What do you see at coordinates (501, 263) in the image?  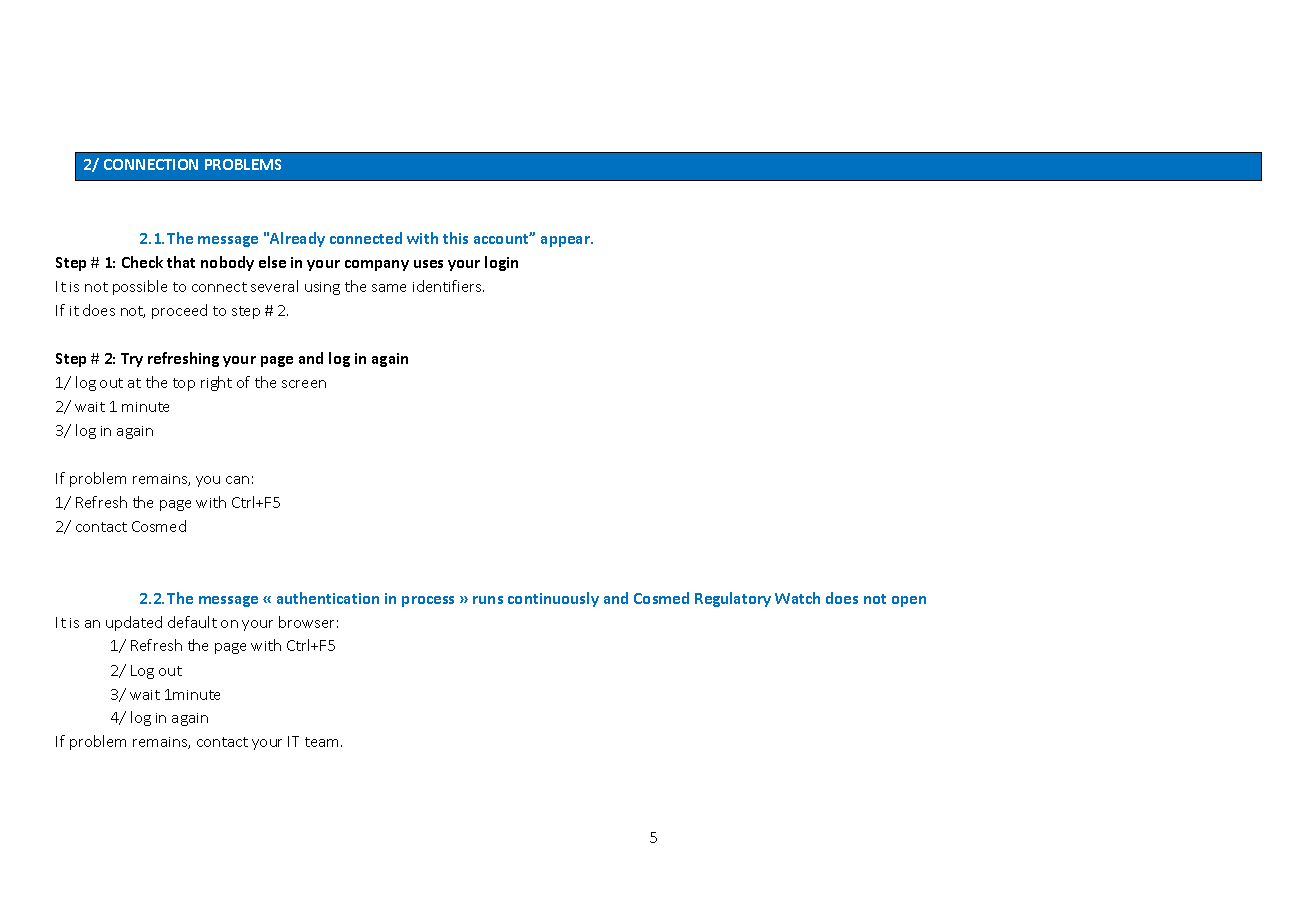 I see `login` at bounding box center [501, 263].
